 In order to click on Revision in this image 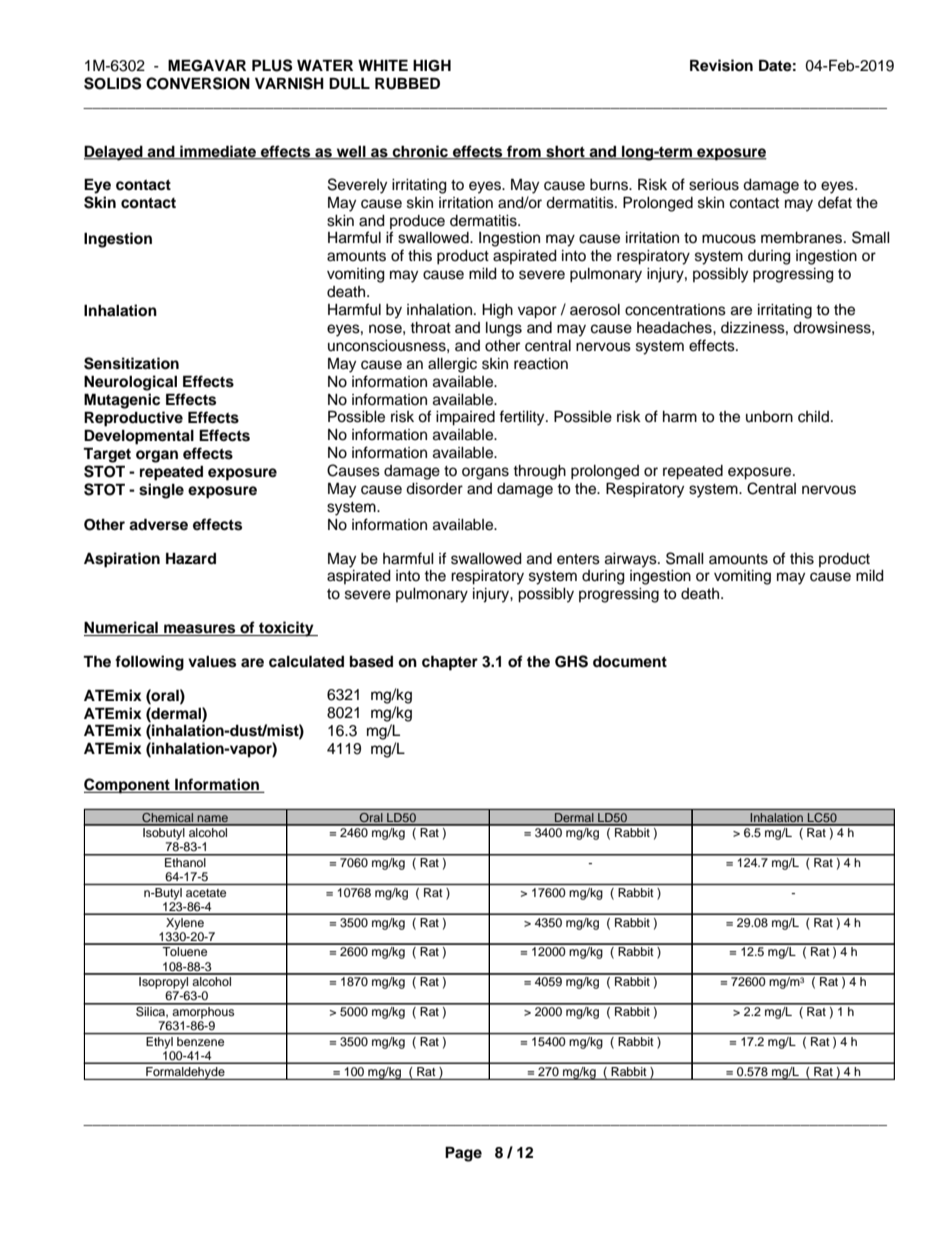, I will do `click(721, 65)`.
